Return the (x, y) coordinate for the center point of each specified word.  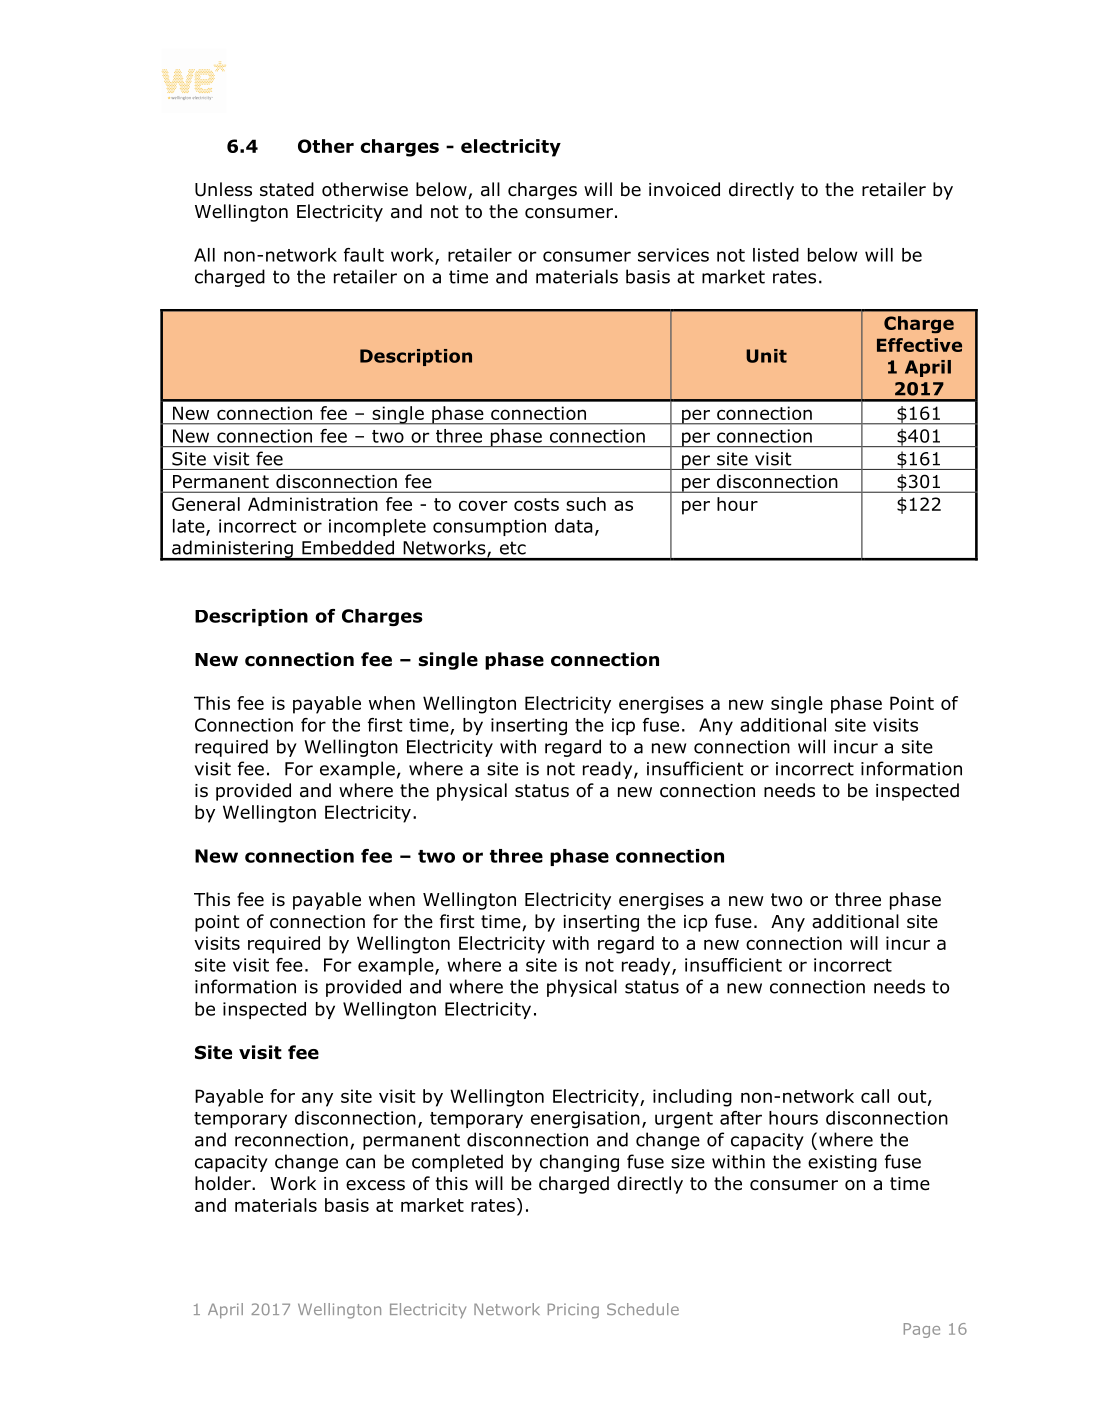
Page (922, 1330)
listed (776, 255)
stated (287, 189)
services (673, 255)
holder (224, 1183)
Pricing (573, 1311)
